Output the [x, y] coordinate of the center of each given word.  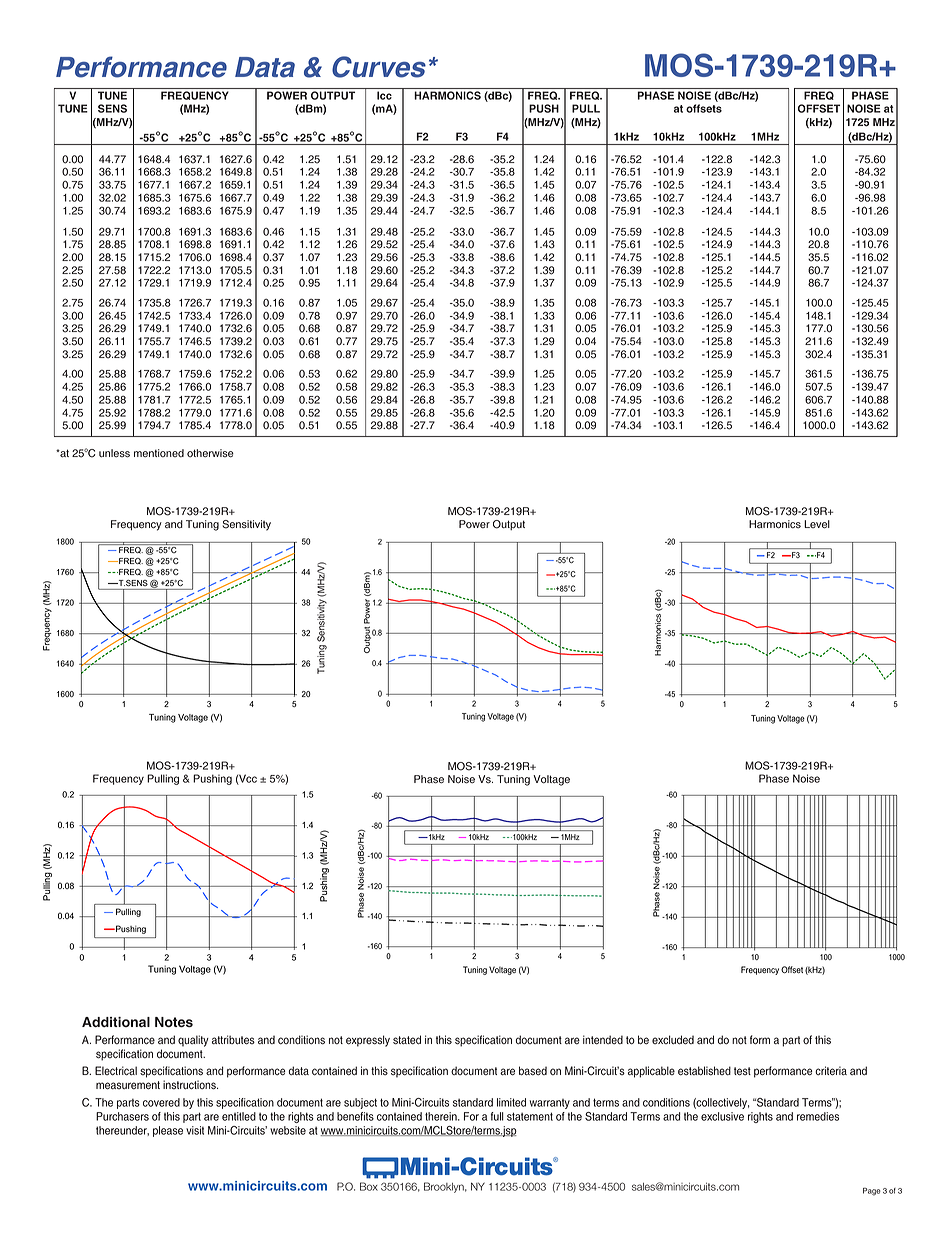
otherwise [210, 453]
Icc [384, 95]
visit [195, 1130]
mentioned [159, 453]
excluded [673, 1040]
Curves [379, 67]
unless [114, 453]
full [497, 1116]
